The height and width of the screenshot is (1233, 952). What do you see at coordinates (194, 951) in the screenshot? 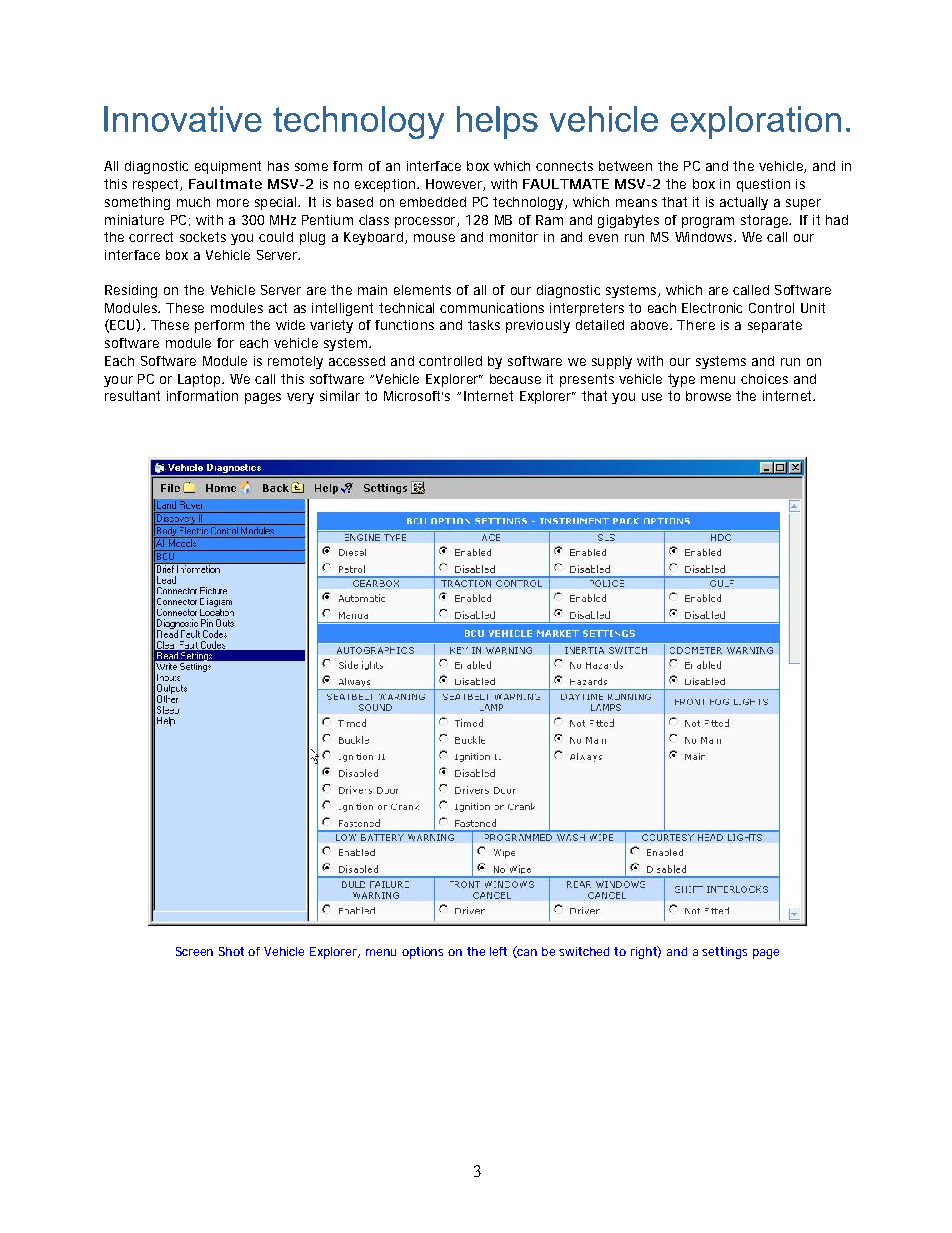
I see `Screen` at bounding box center [194, 951].
